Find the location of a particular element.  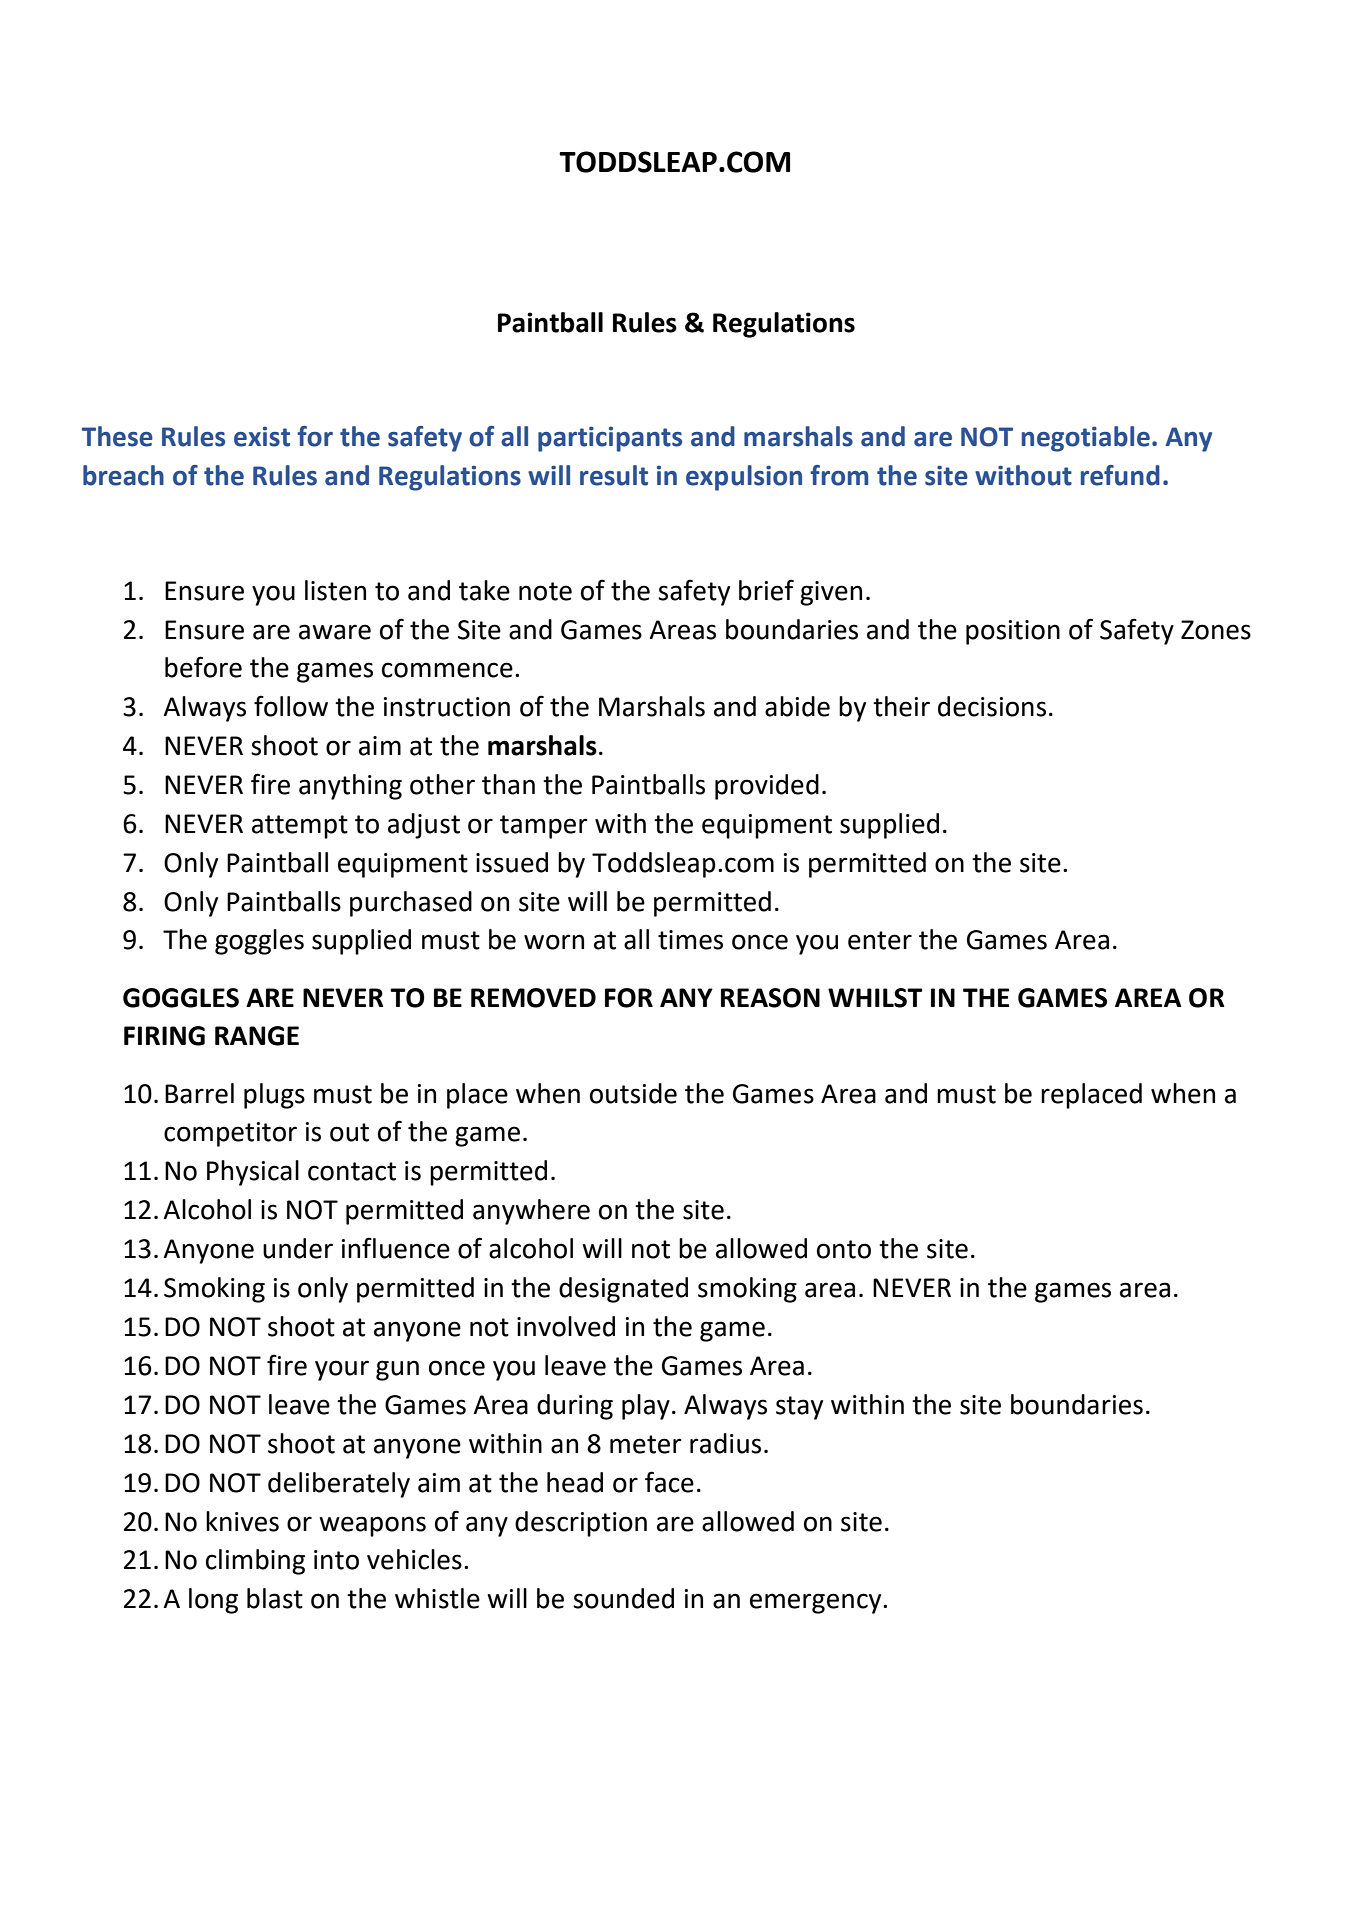

onto is located at coordinates (844, 1249).
